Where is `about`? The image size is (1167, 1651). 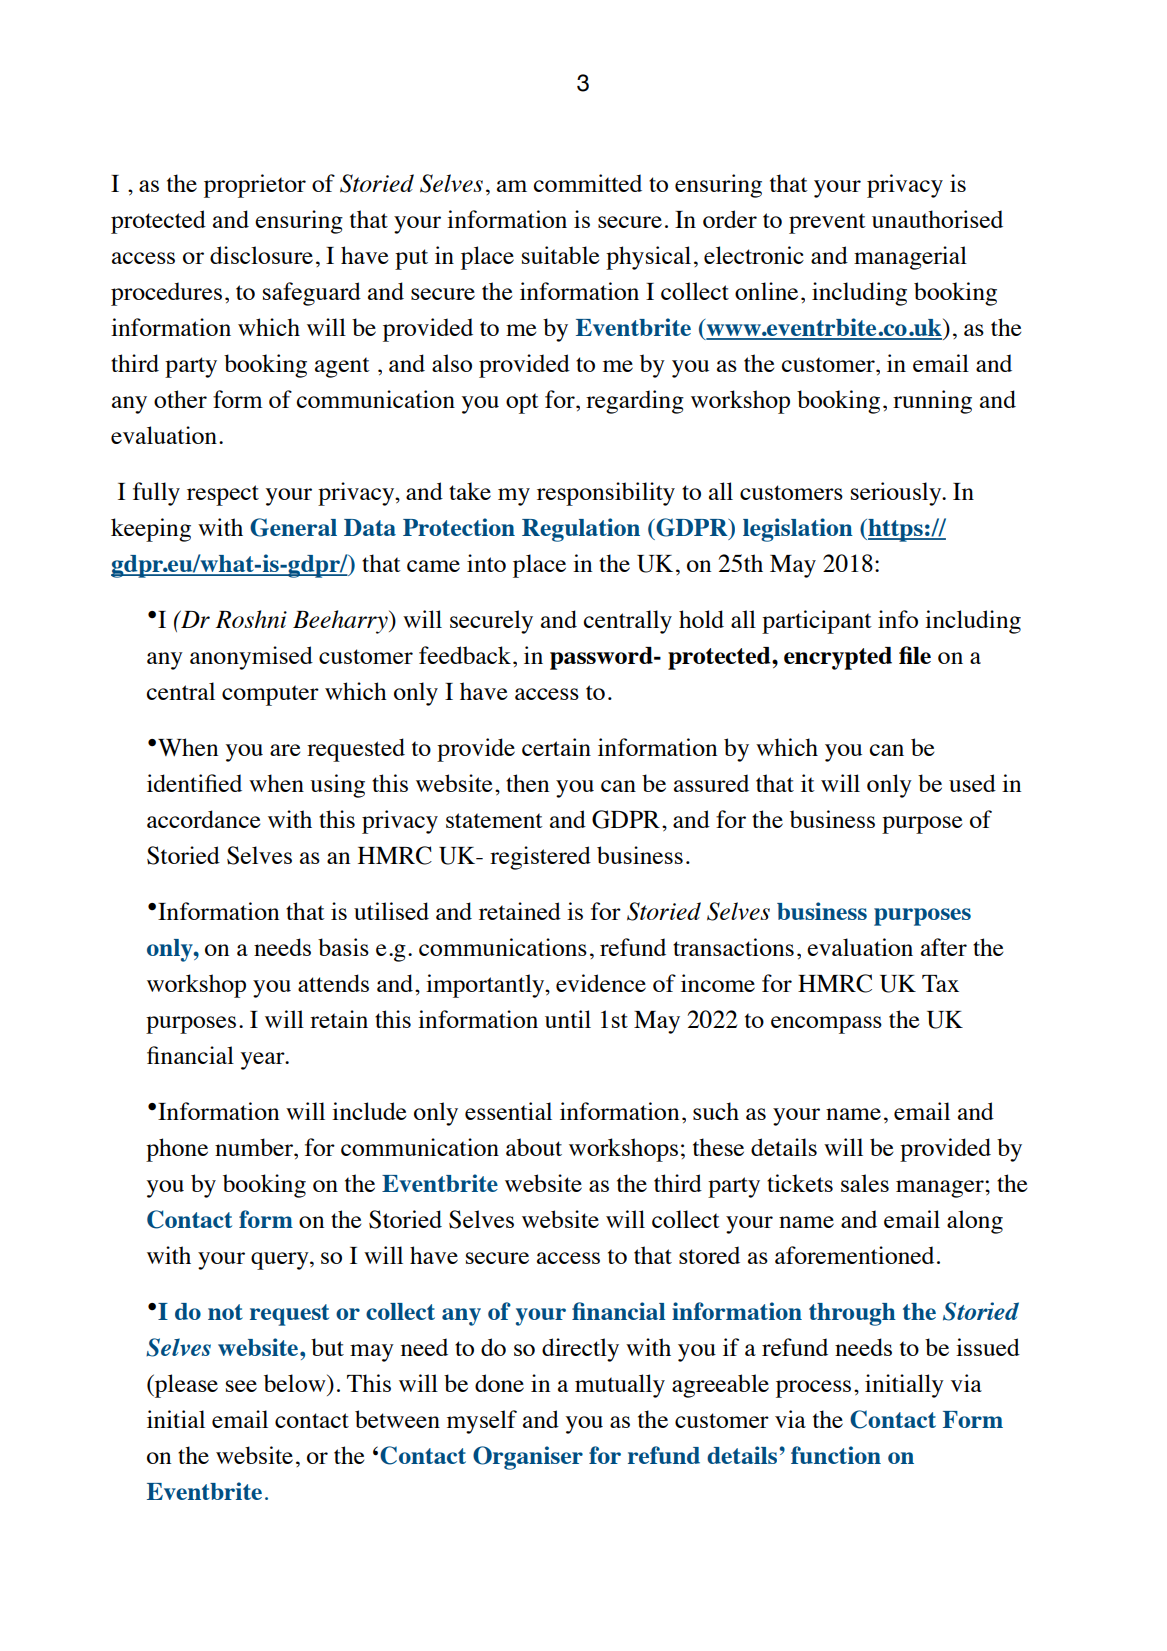
about is located at coordinates (534, 1147).
